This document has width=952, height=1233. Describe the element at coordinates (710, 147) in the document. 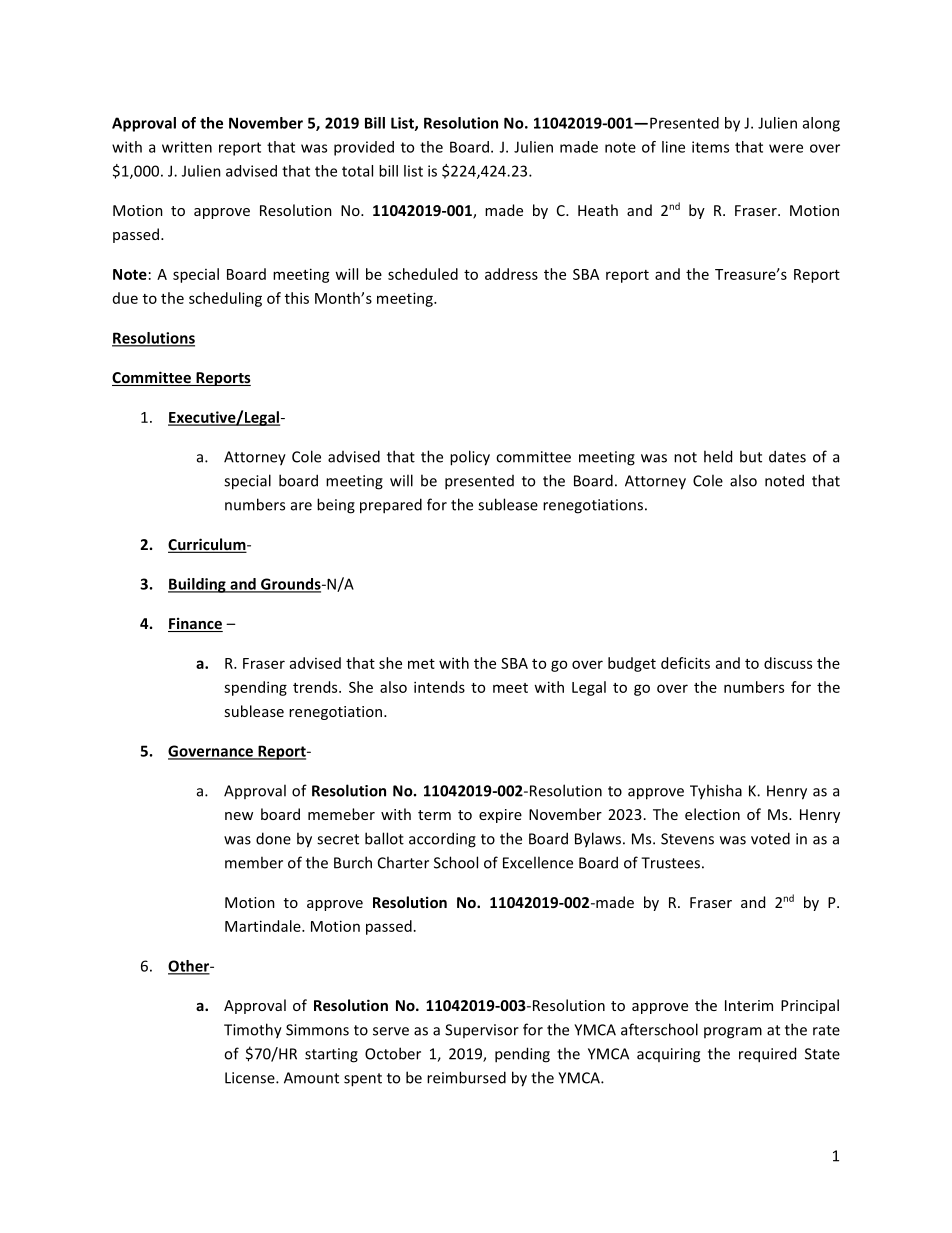

I see `items` at that location.
